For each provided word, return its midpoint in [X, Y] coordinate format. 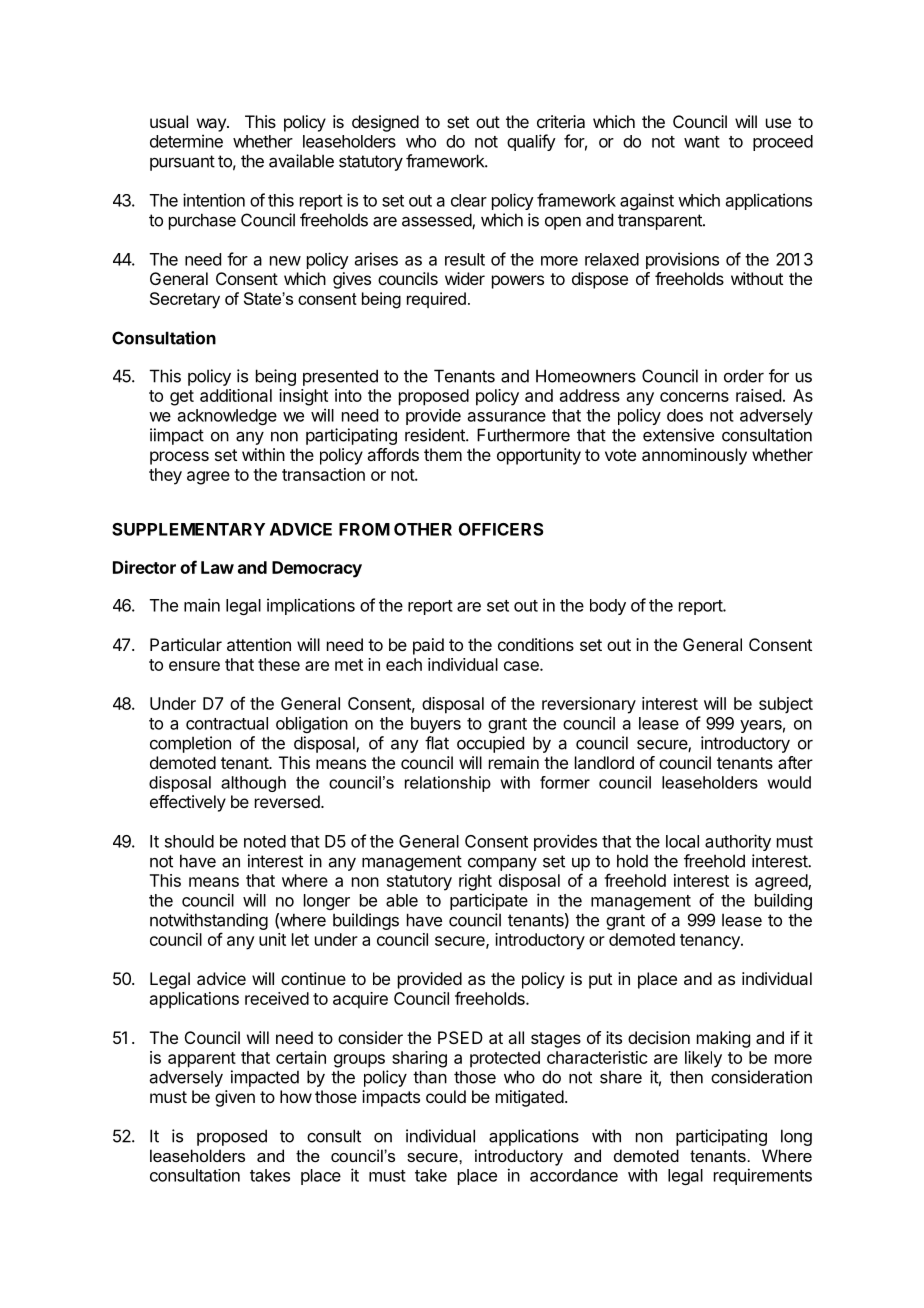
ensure [194, 666]
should [189, 841]
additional [236, 395]
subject [786, 705]
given [235, 1098]
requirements [763, 1176]
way [212, 125]
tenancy [711, 942]
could [446, 1096]
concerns [694, 397]
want [702, 142]
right [475, 882]
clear [469, 200]
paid [428, 646]
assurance [507, 417]
